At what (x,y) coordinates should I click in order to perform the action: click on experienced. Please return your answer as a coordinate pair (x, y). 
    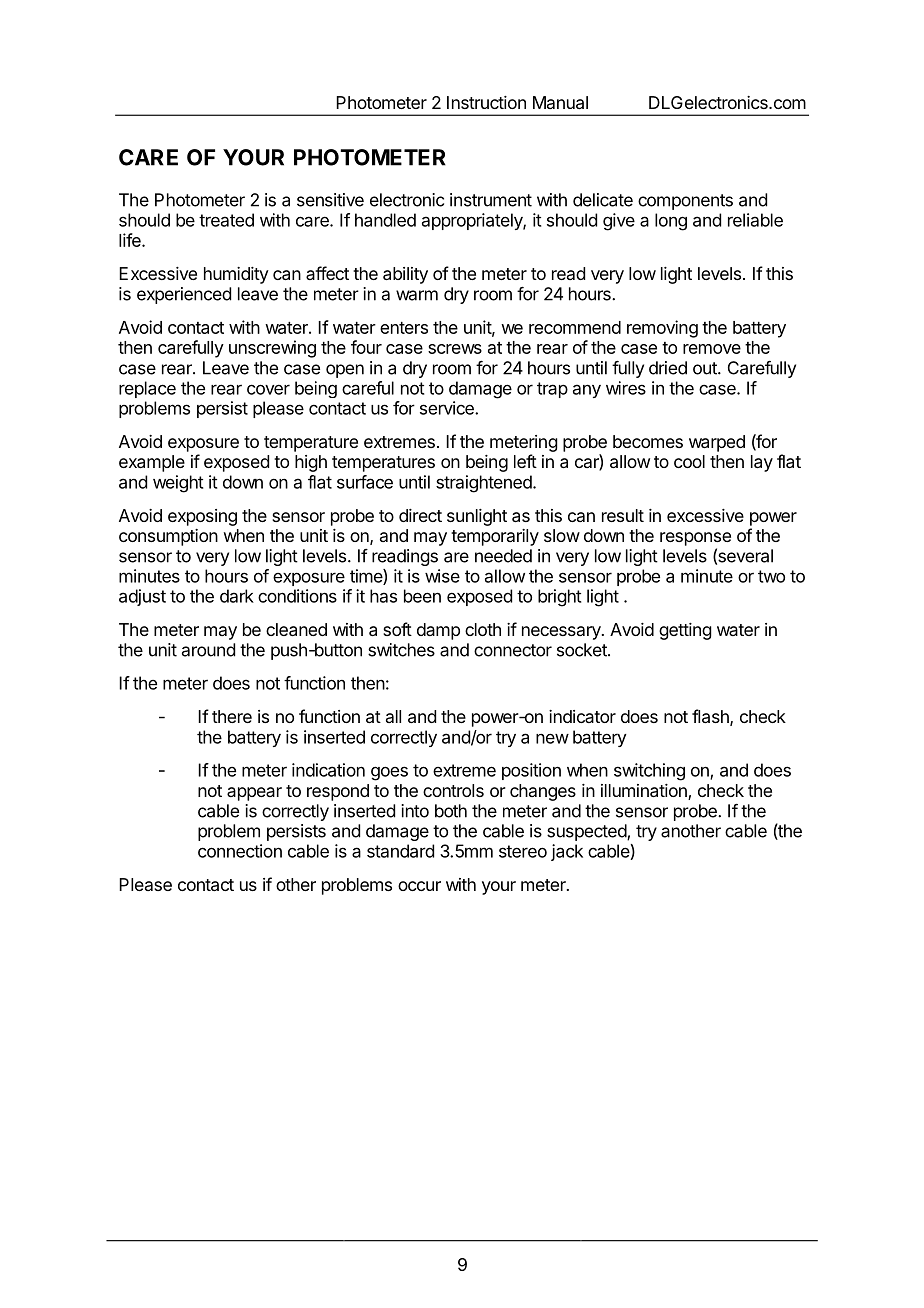
    Looking at the image, I should click on (184, 295).
